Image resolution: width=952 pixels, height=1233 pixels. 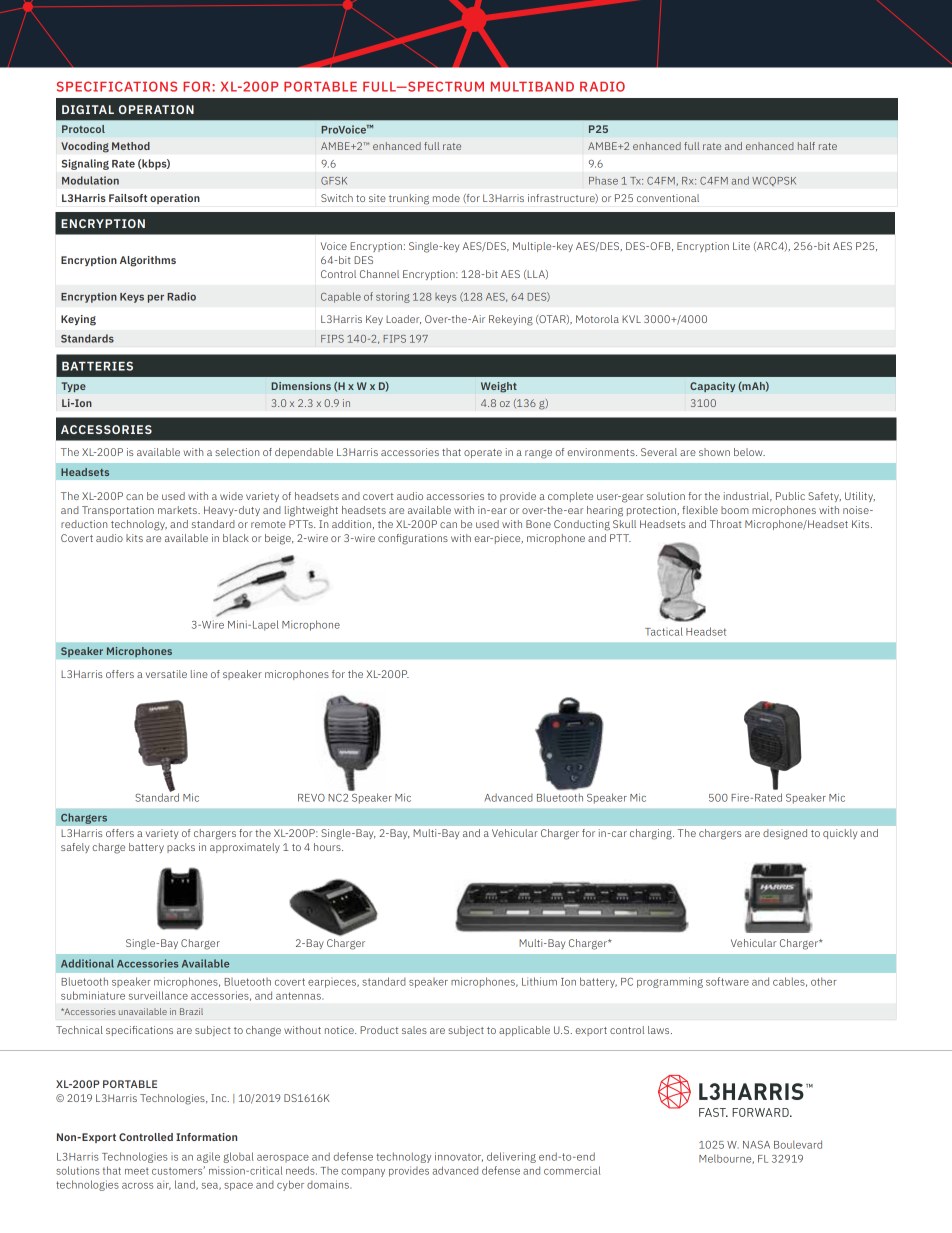 What do you see at coordinates (137, 1171) in the screenshot?
I see `meet` at bounding box center [137, 1171].
